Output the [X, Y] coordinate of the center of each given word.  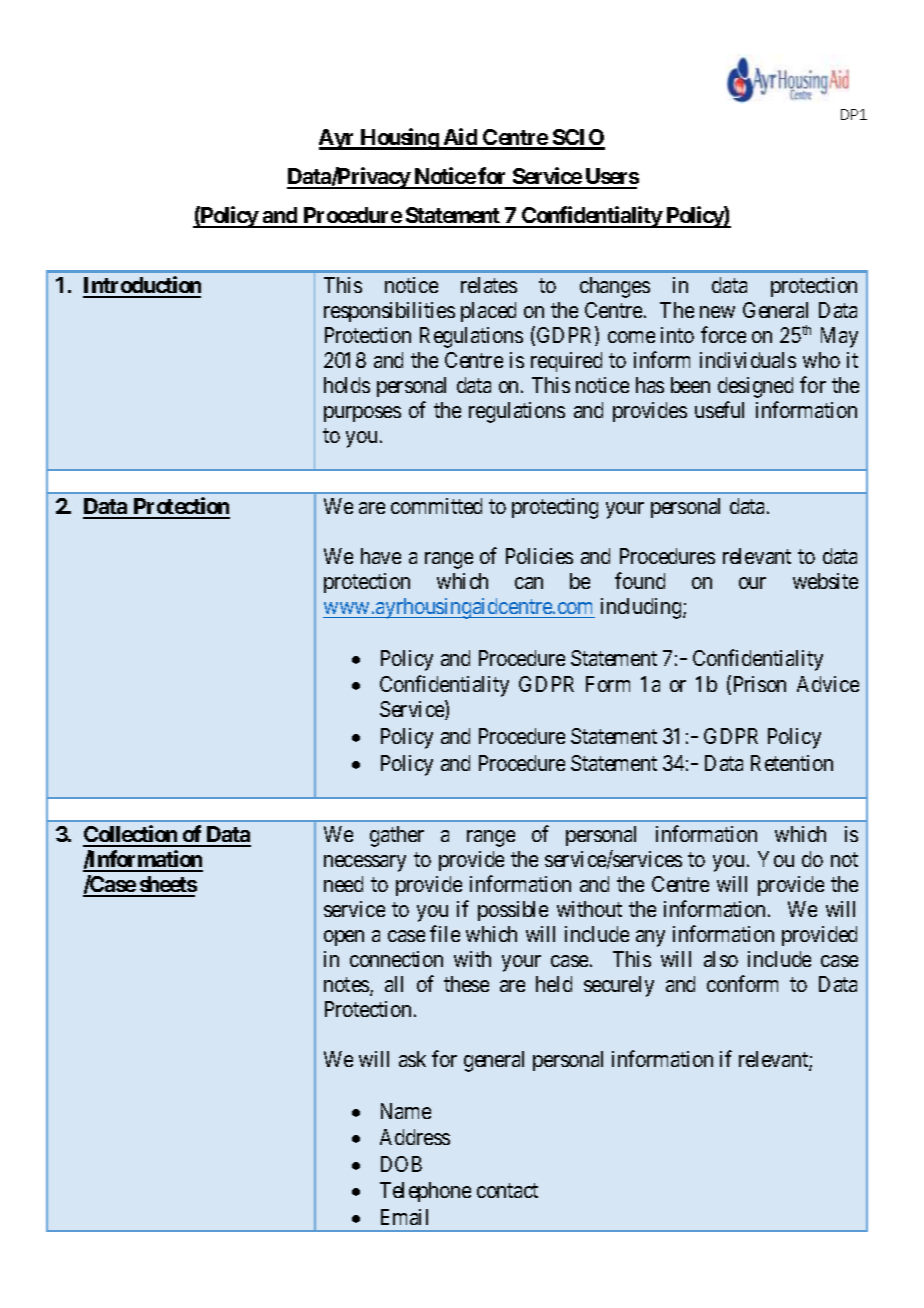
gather [397, 836]
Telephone [425, 1192]
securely [619, 986]
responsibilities [389, 312]
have [381, 556]
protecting [555, 508]
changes [615, 287]
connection [396, 959]
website [825, 581]
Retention [792, 763]
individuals [748, 360]
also [721, 959]
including [642, 608]
